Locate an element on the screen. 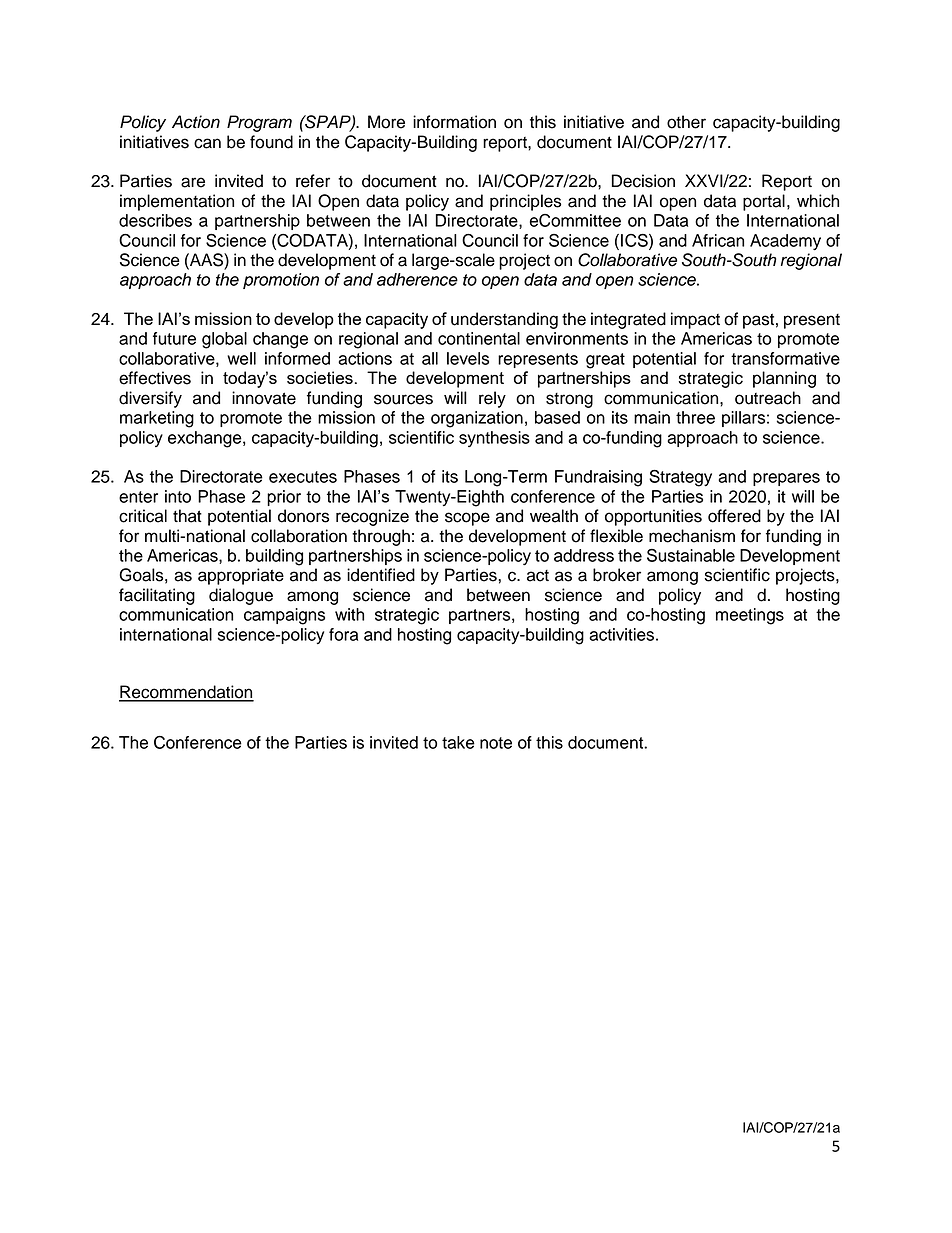  take is located at coordinates (458, 742).
